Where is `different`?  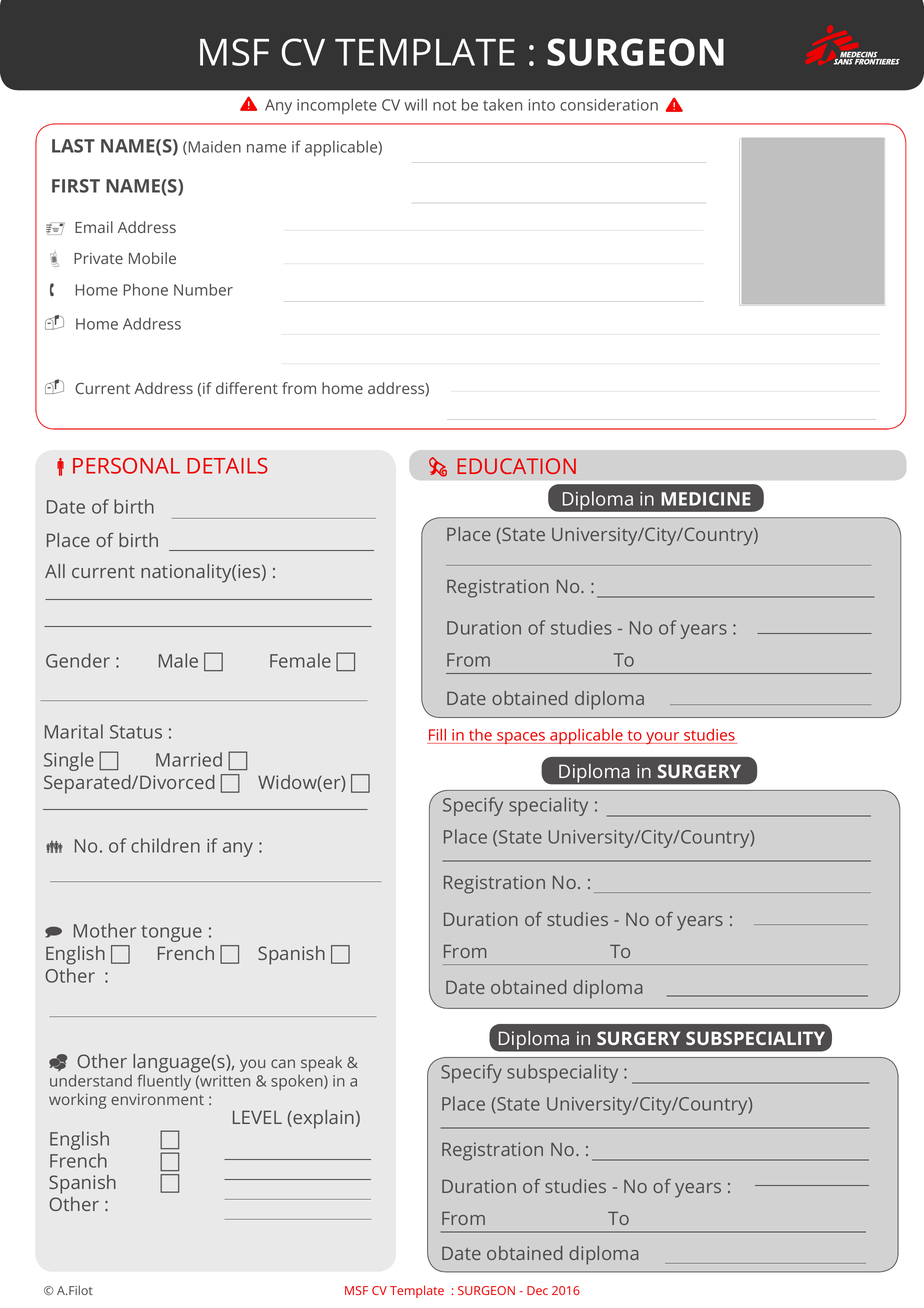
different is located at coordinates (247, 388).
